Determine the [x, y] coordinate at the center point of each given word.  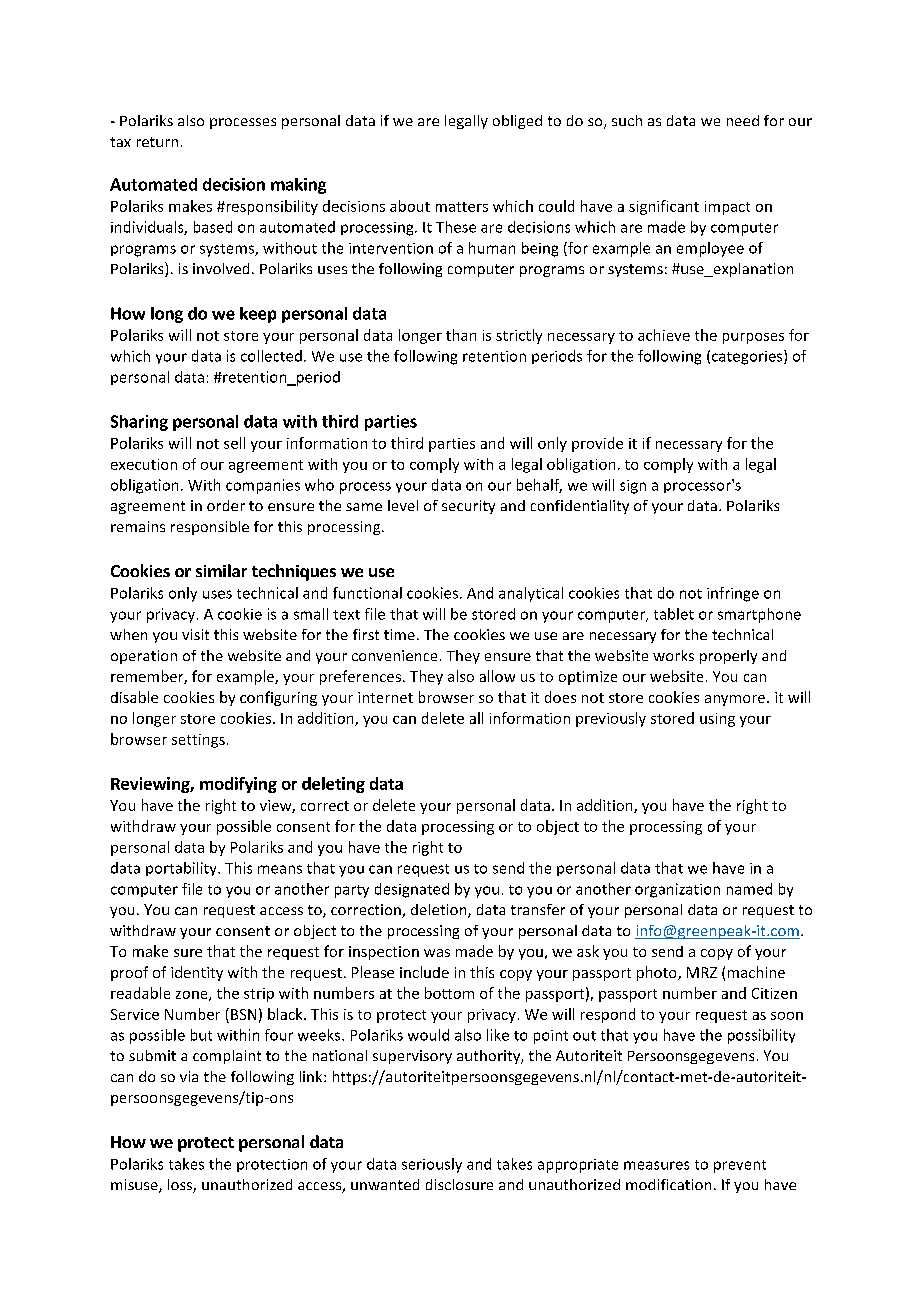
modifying [238, 785]
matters [462, 207]
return [157, 142]
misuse [135, 1186]
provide [597, 444]
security [468, 507]
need [743, 120]
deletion [440, 911]
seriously [432, 1165]
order [226, 505]
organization [677, 890]
